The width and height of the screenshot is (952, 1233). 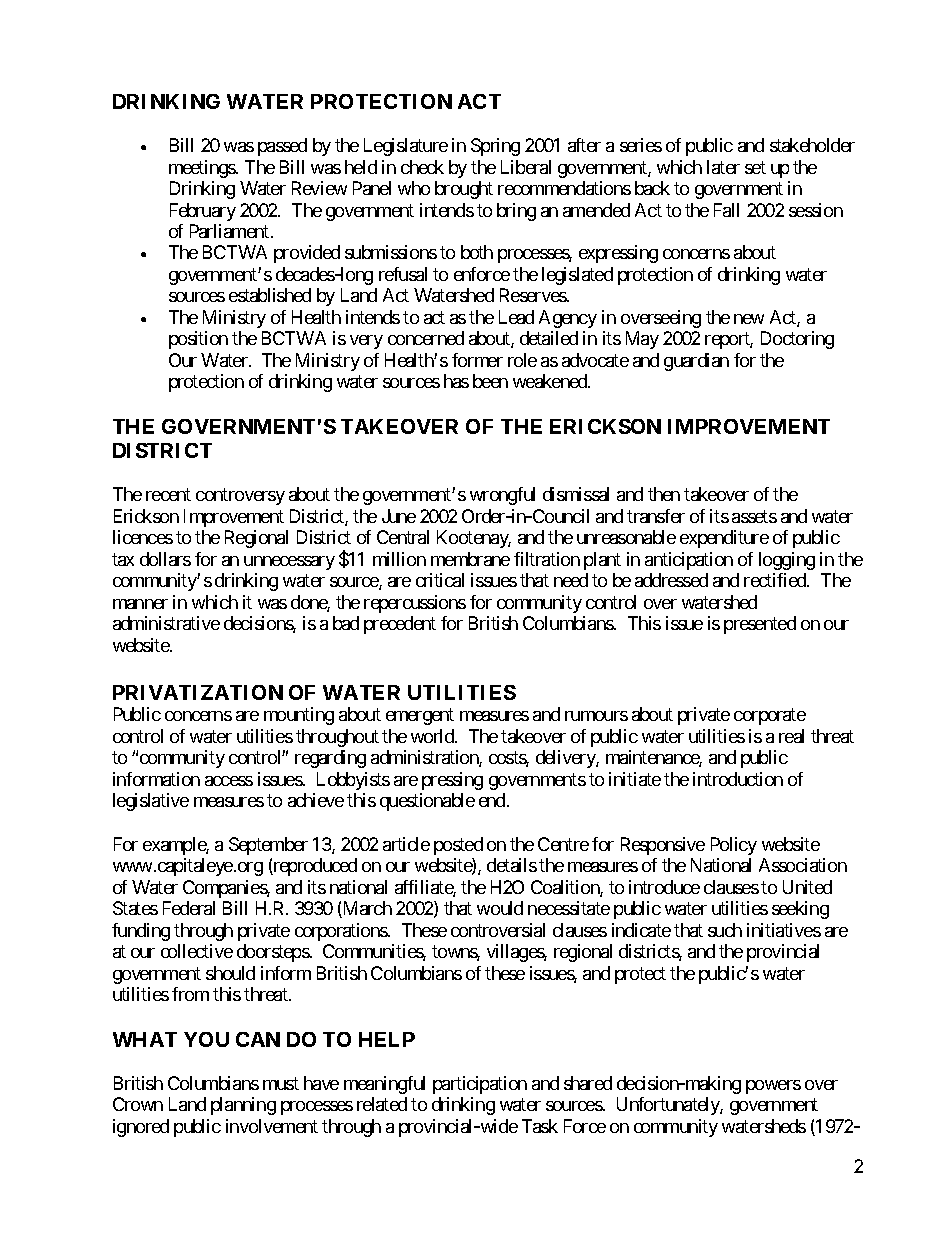 What do you see at coordinates (464, 190) in the screenshot?
I see `brought` at bounding box center [464, 190].
